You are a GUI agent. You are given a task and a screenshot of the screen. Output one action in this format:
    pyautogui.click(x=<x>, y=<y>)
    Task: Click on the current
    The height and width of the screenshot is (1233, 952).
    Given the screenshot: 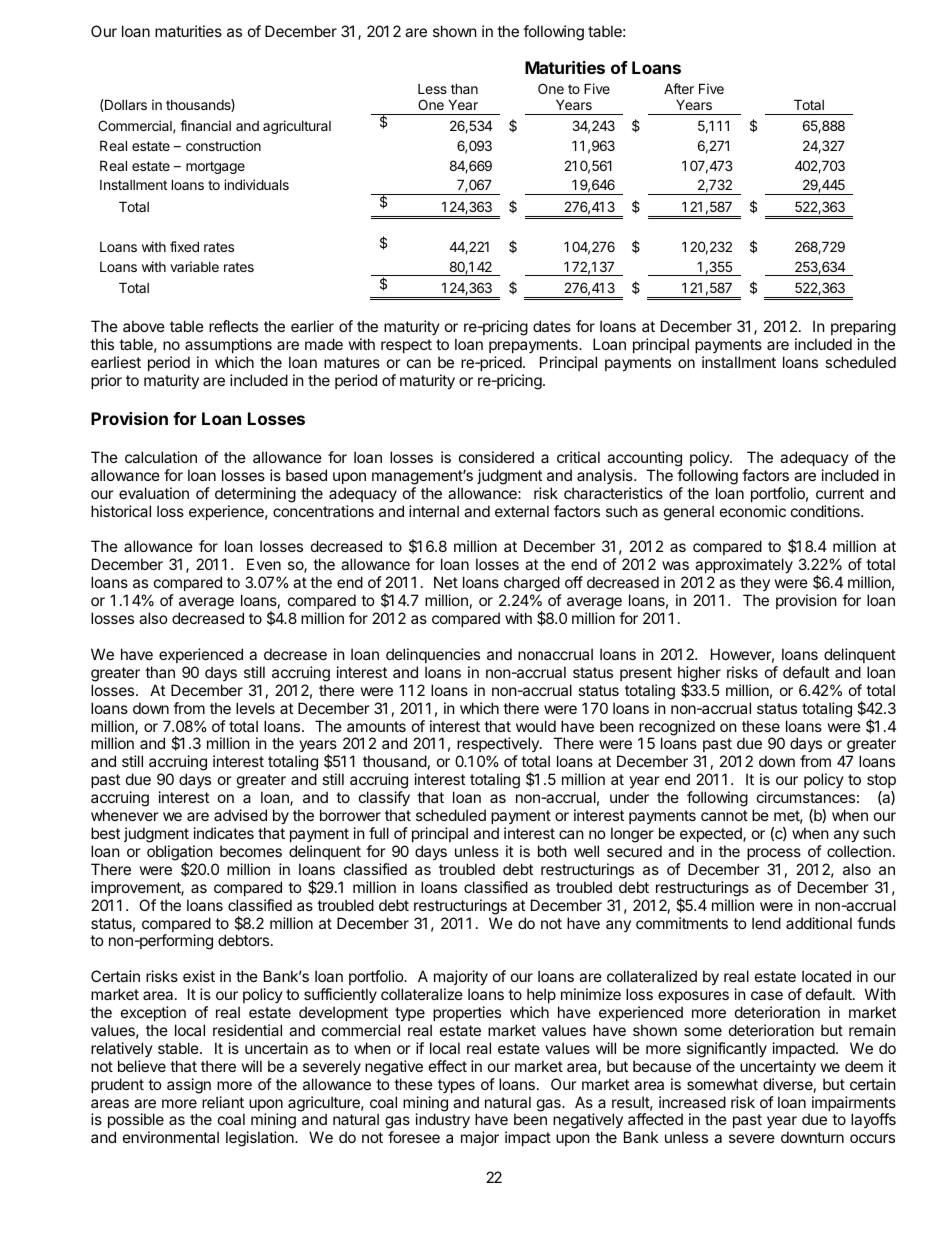 What is the action you would take?
    pyautogui.click(x=840, y=493)
